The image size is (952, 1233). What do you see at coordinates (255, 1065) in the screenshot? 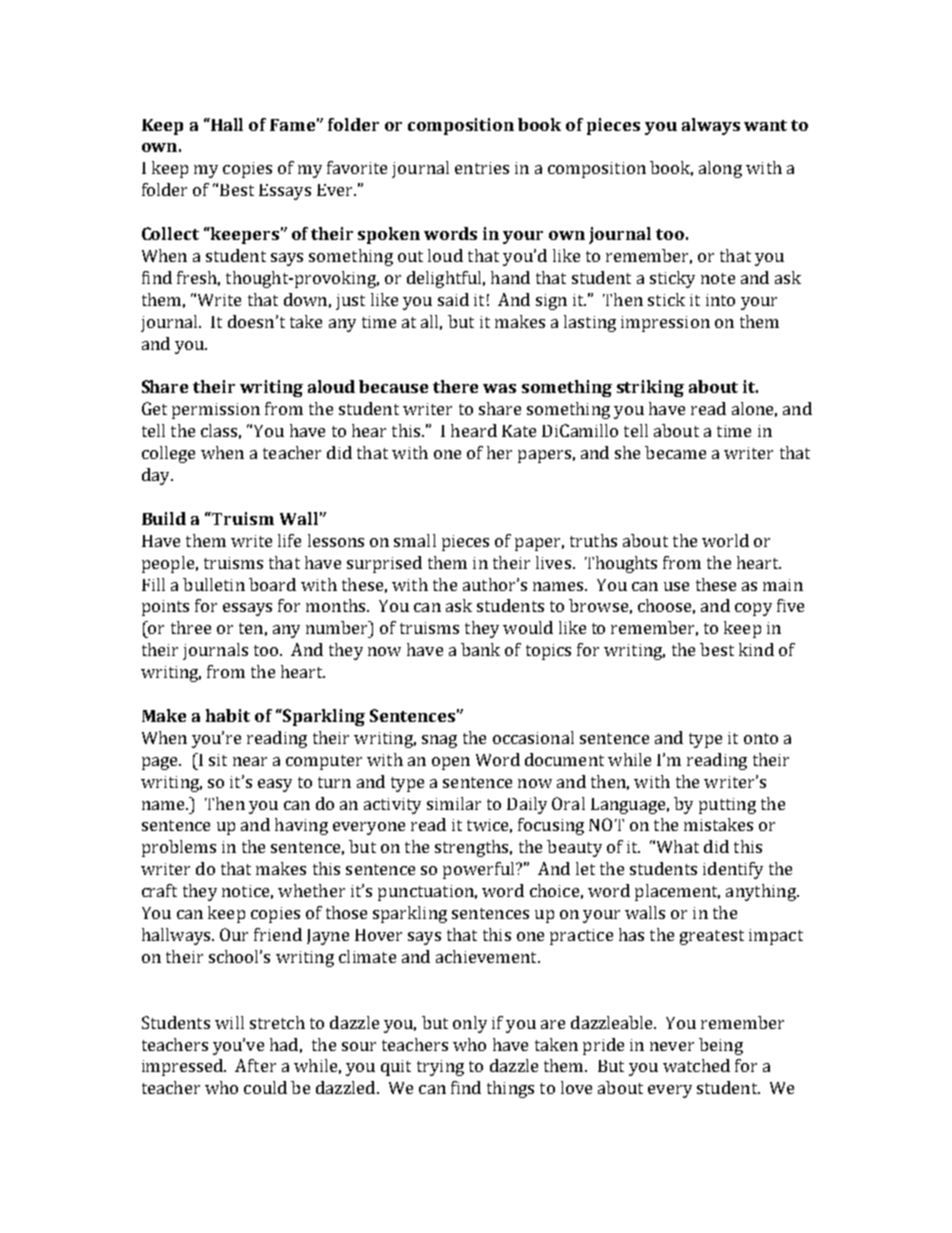
I see `After` at bounding box center [255, 1065].
